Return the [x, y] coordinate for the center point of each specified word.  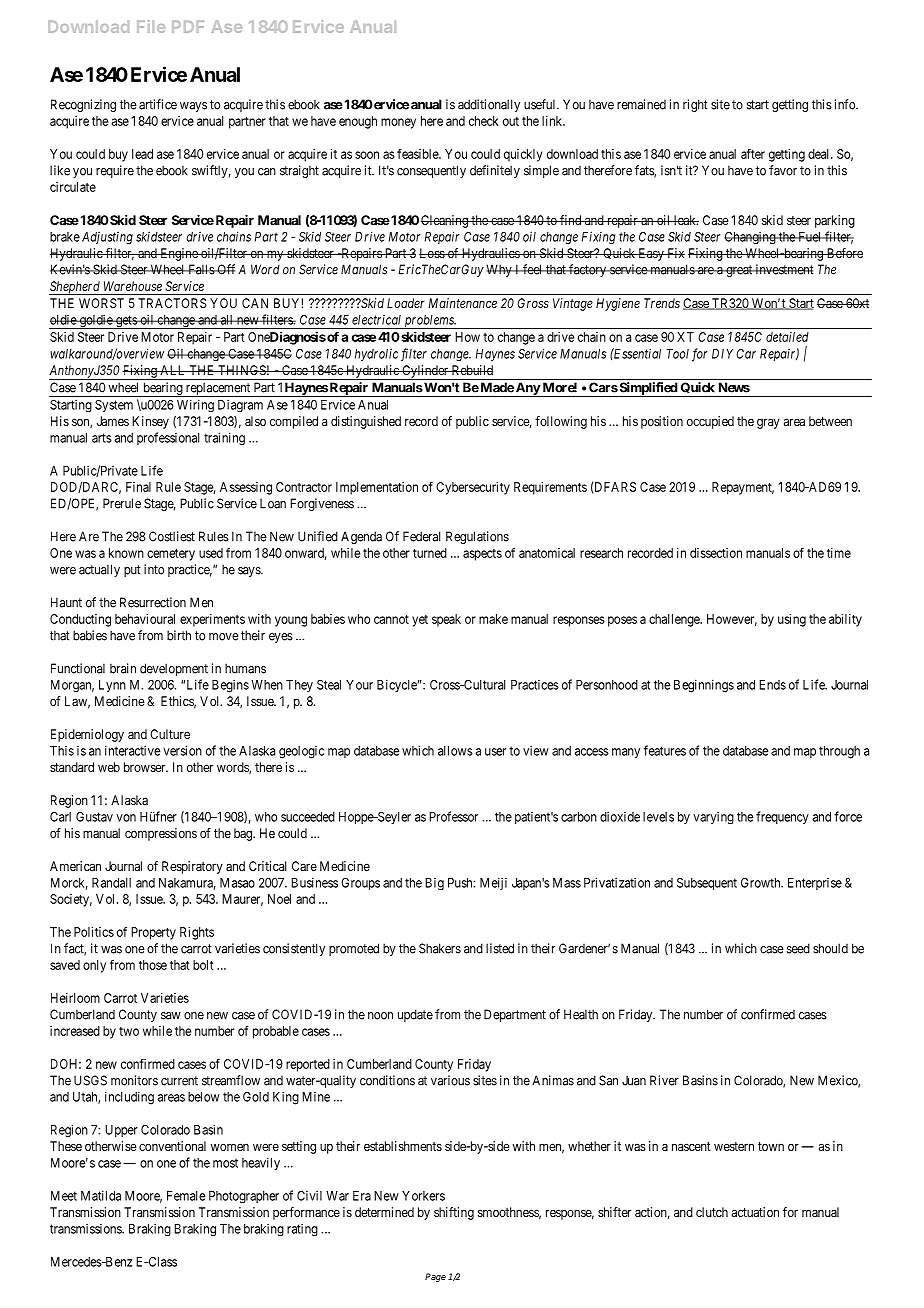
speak [446, 620]
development [174, 669]
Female [186, 1196]
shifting [454, 1213]
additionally [489, 105]
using [792, 620]
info [846, 104]
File [151, 26]
